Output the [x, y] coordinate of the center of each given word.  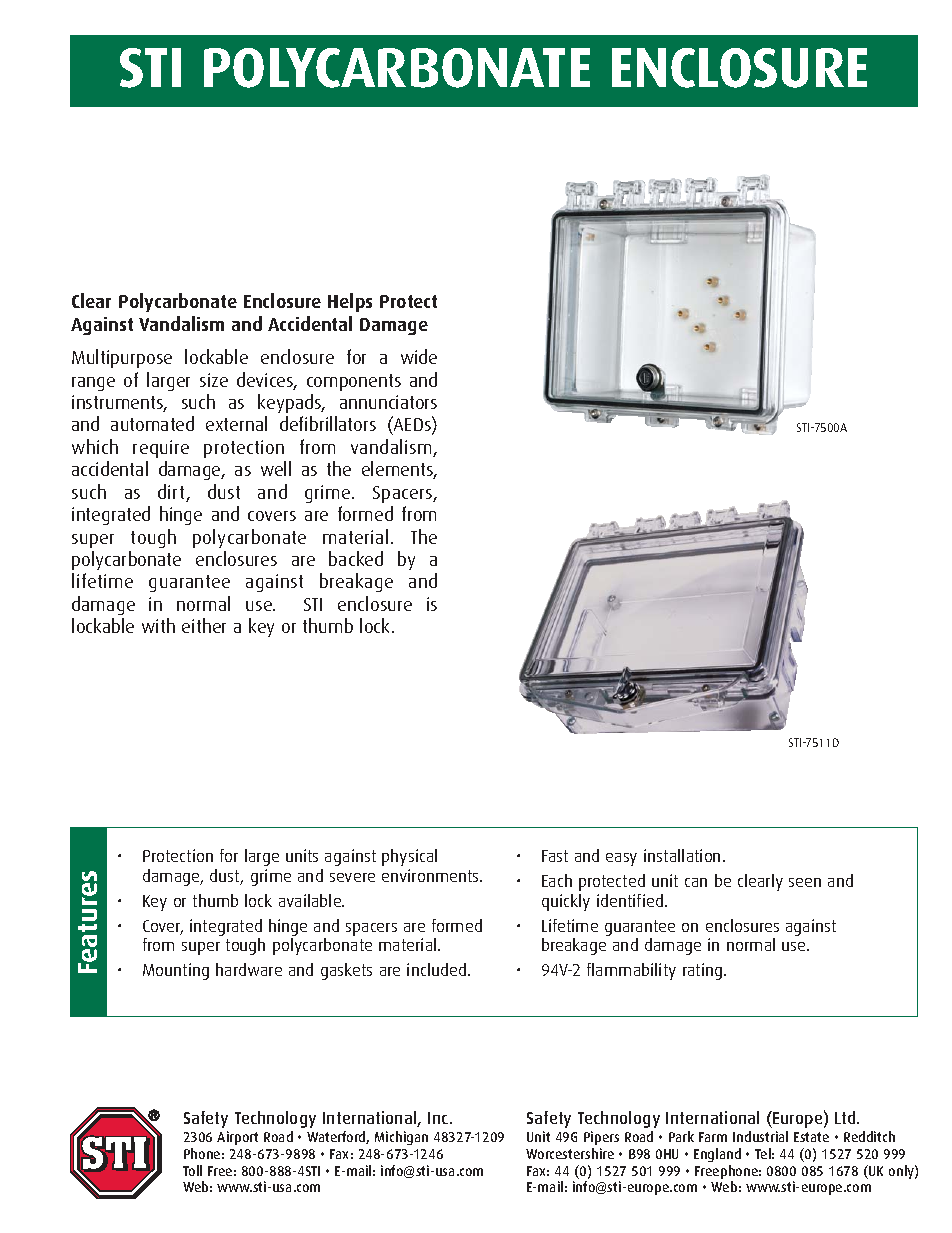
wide [419, 356]
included [438, 969]
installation [682, 855]
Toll [192, 1170]
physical [409, 857]
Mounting [176, 971]
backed [356, 558]
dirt [172, 493]
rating [704, 971]
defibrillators [328, 423]
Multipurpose [122, 358]
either [204, 625]
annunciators [388, 402]
